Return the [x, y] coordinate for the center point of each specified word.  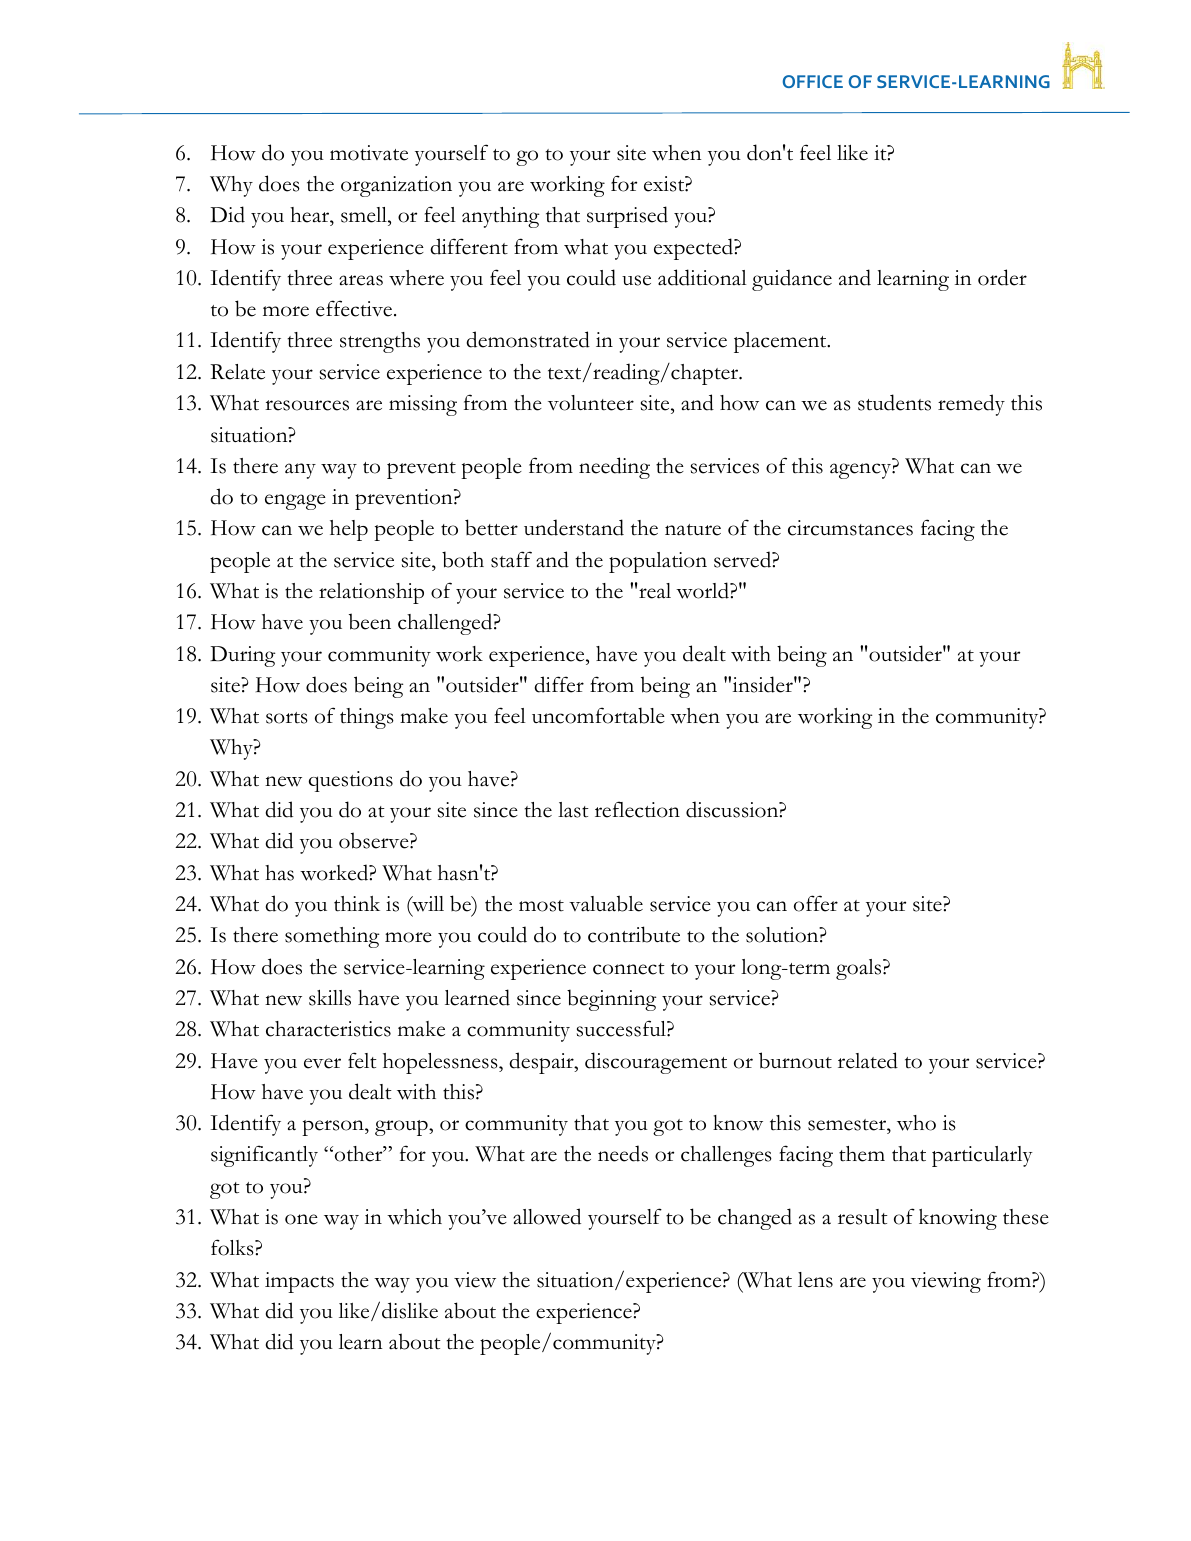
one [301, 1219]
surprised [627, 217]
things [367, 718]
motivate [369, 153]
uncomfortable [598, 715]
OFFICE [813, 81]
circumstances [850, 528]
